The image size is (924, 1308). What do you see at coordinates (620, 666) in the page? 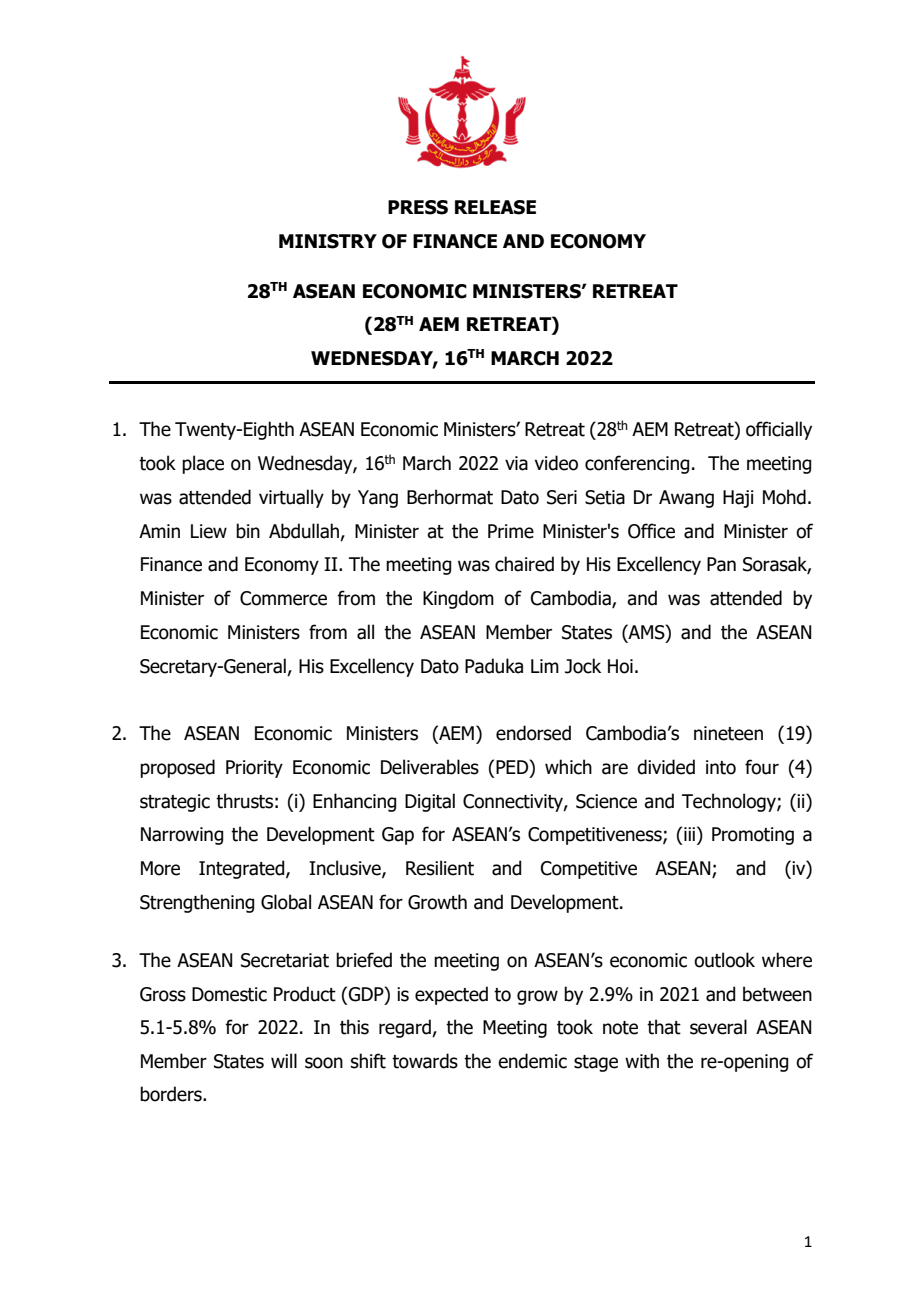
I see `Hoi` at bounding box center [620, 666].
